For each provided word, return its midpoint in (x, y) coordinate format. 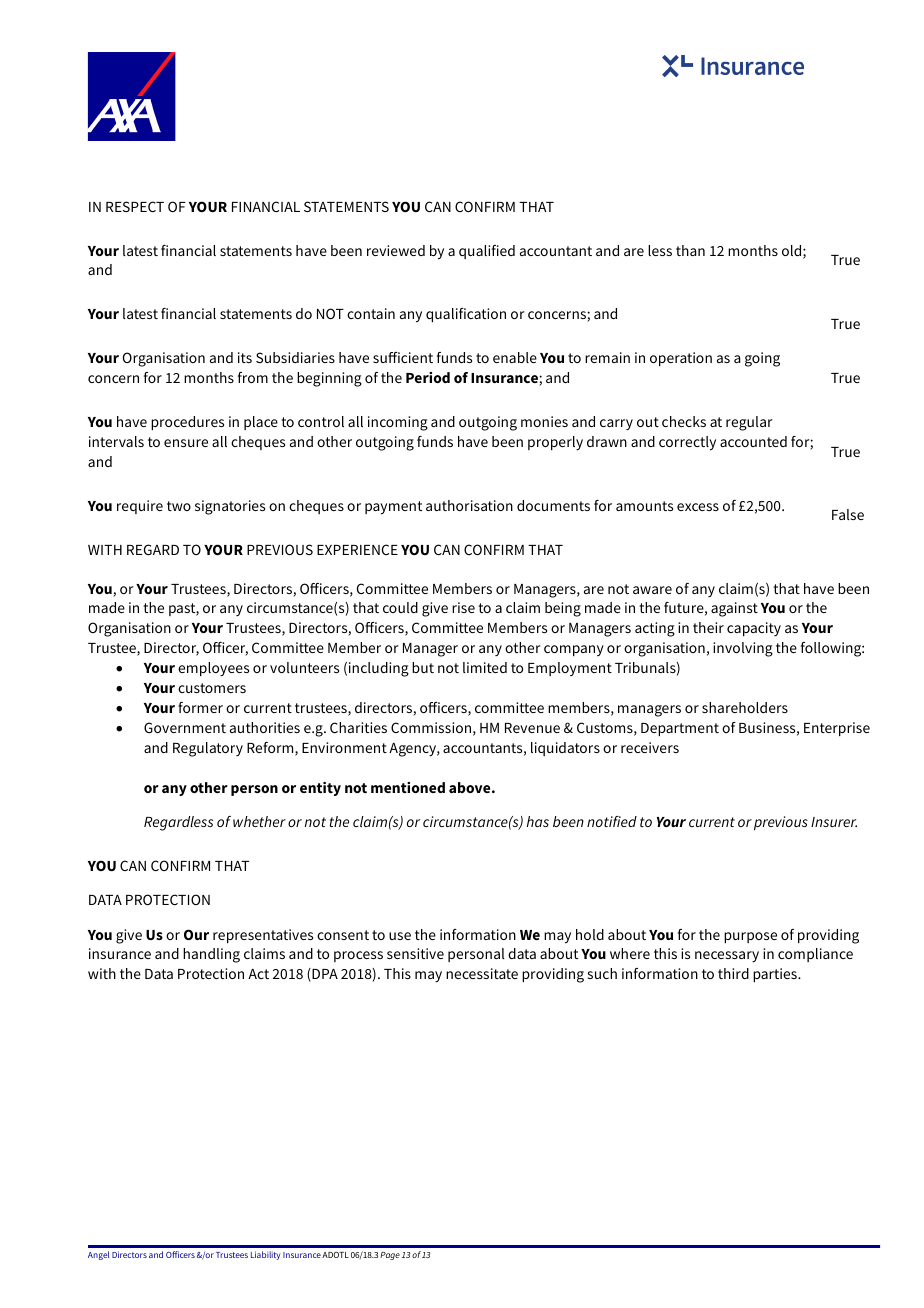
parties (776, 975)
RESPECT (135, 206)
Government (185, 727)
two (179, 506)
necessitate (482, 973)
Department (680, 729)
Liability (265, 1255)
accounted (753, 441)
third (733, 973)
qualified (487, 252)
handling (211, 955)
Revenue (532, 728)
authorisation (469, 505)
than (690, 250)
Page (390, 1256)
